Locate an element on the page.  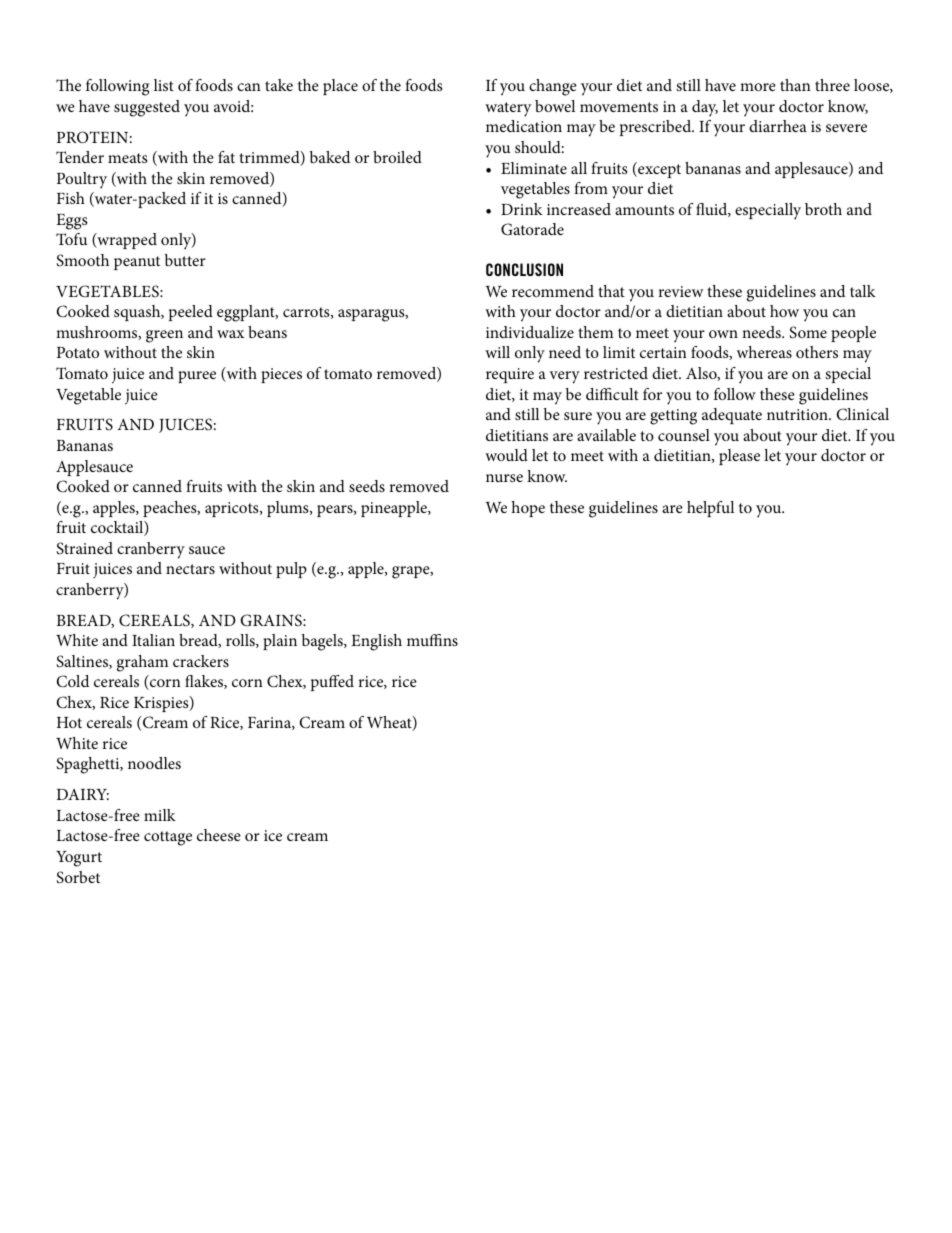
whereas is located at coordinates (764, 352).
